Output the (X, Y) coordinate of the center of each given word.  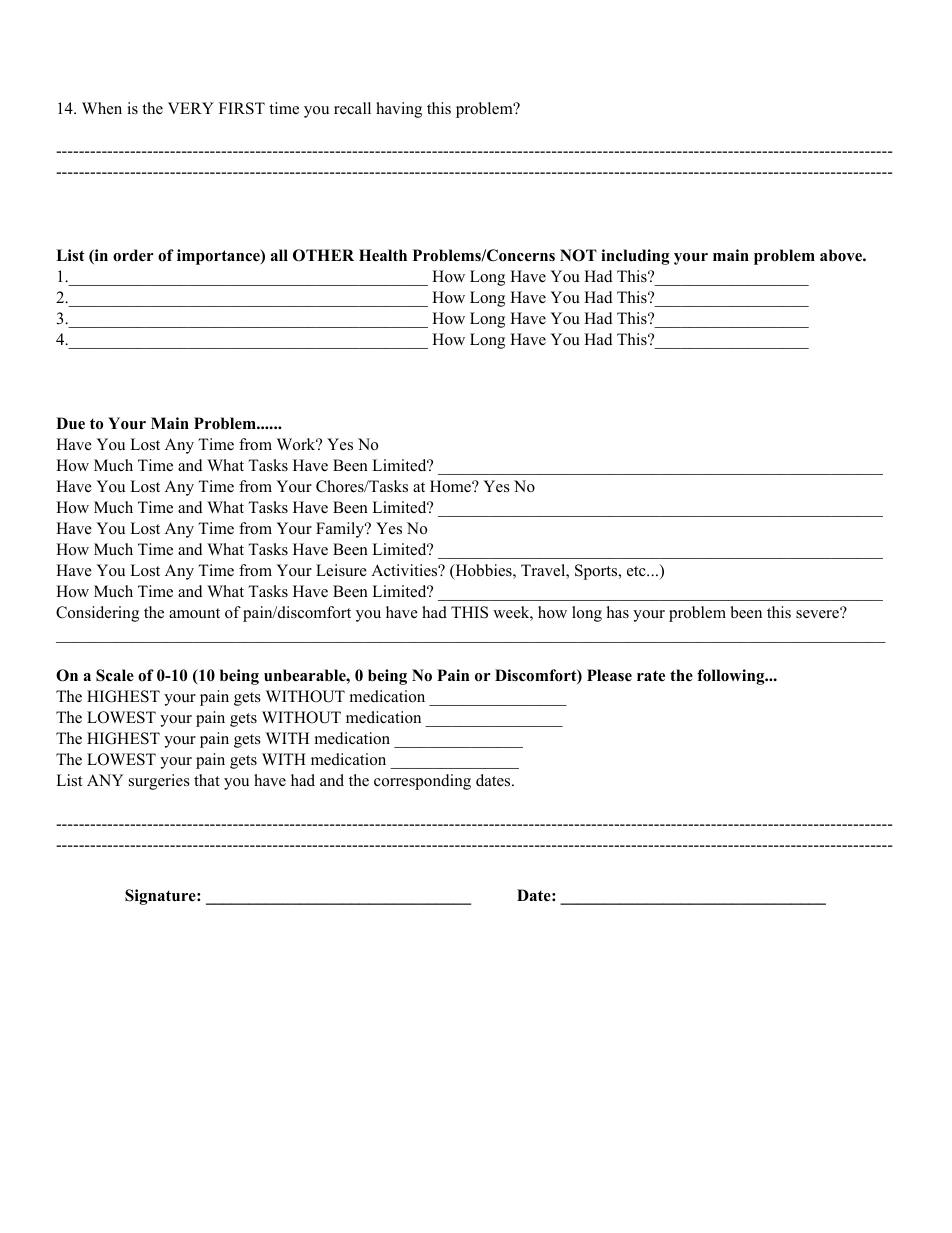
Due (70, 423)
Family (341, 530)
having (399, 110)
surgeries (159, 782)
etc (637, 571)
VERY (191, 108)
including (635, 257)
